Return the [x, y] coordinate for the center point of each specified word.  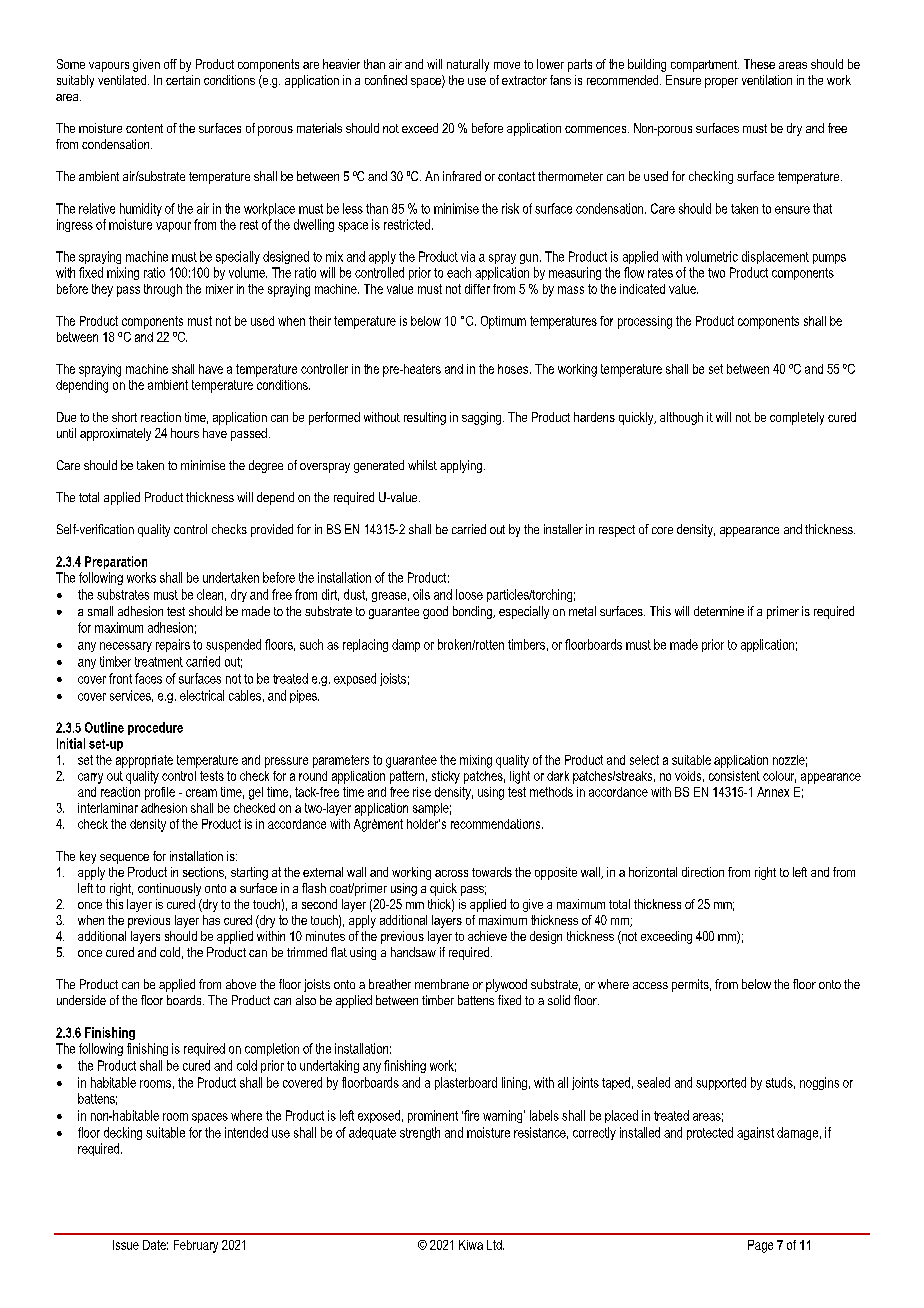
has [211, 920]
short [124, 417]
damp [406, 645]
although [681, 418]
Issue [126, 1245]
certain [183, 80]
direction [703, 872]
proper [721, 83]
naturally [468, 65]
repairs [173, 645]
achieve [487, 936]
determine [719, 611]
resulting [425, 418]
